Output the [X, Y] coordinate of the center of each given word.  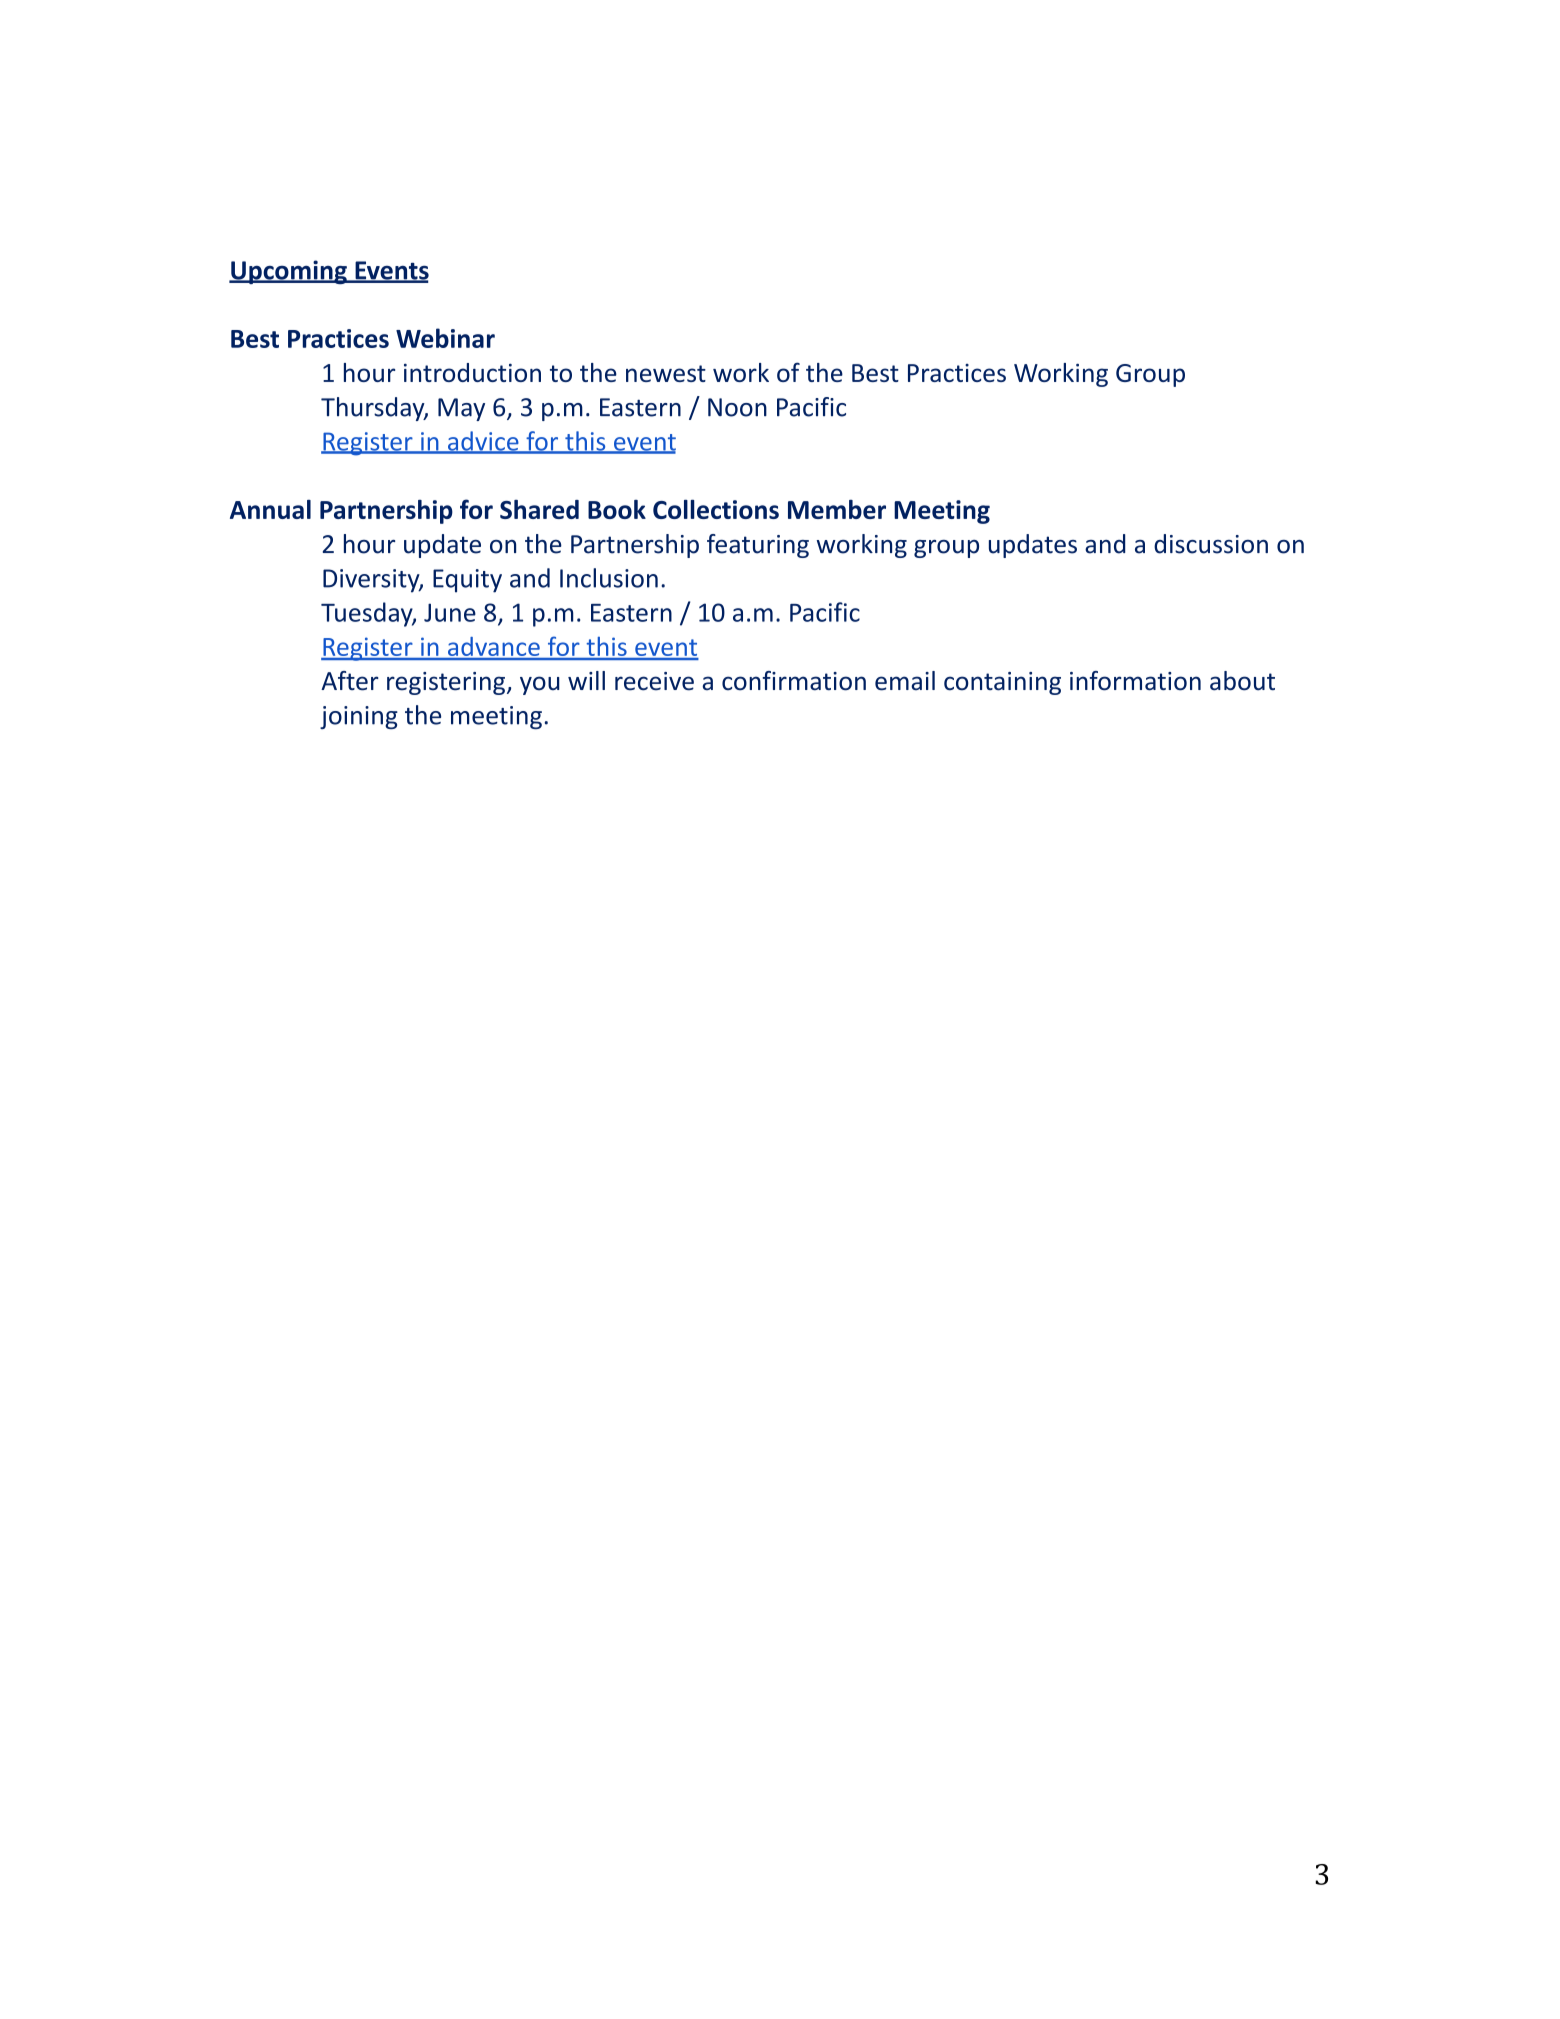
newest [666, 373]
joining [359, 717]
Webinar [445, 338]
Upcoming [289, 272]
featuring [758, 546]
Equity [467, 581]
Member [837, 509]
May [461, 409]
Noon [737, 407]
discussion [1211, 544]
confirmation [794, 681]
